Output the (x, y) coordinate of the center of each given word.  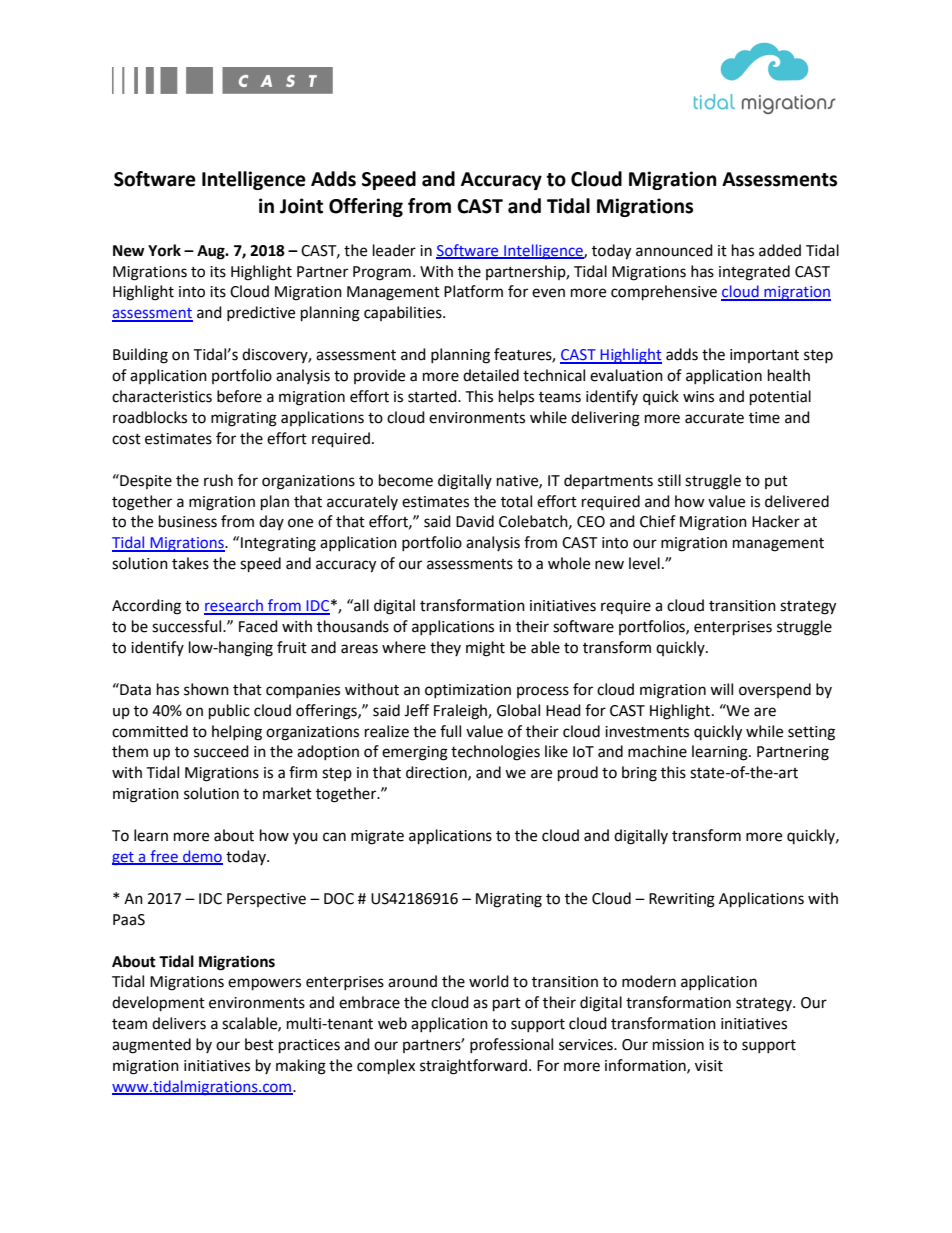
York (164, 250)
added (780, 250)
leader (394, 250)
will (721, 689)
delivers (179, 1023)
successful (188, 626)
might (485, 649)
